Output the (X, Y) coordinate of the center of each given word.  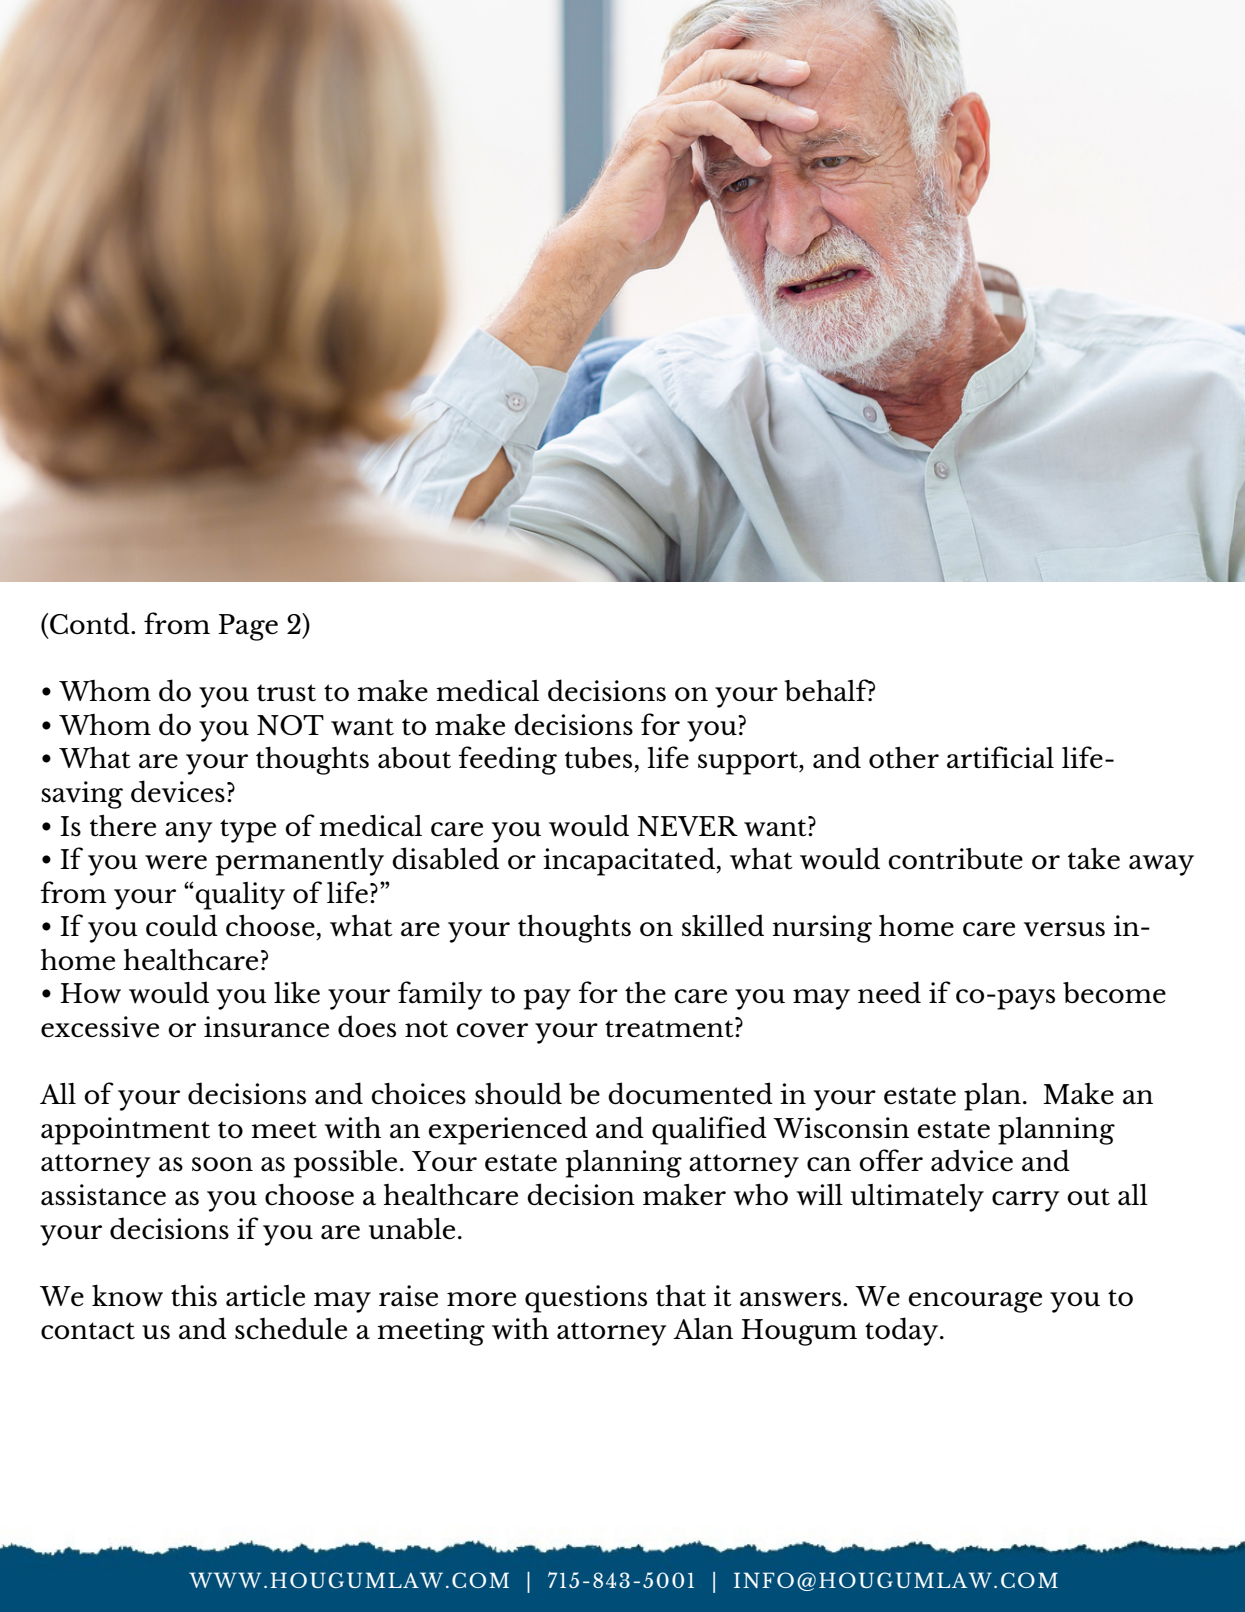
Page (248, 627)
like (297, 992)
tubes (598, 758)
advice (972, 1160)
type (248, 831)
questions (586, 1299)
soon (222, 1164)
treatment (670, 1028)
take (1094, 858)
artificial (1000, 757)
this (194, 1296)
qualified (709, 1130)
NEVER (687, 826)
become (1114, 993)
